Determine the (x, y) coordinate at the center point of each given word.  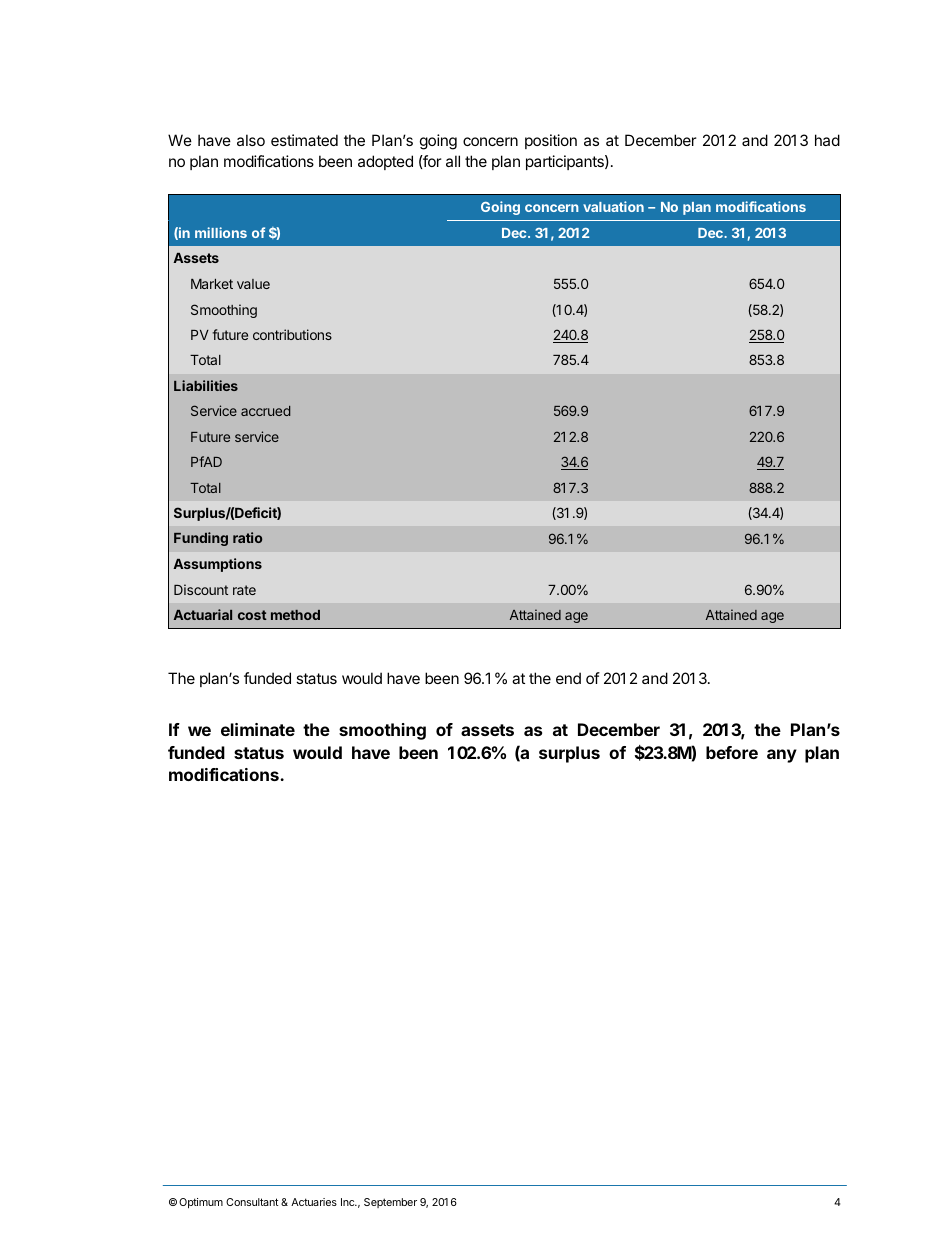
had (827, 140)
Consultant (252, 1202)
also (251, 140)
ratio (247, 537)
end (568, 678)
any (782, 756)
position (551, 141)
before (732, 752)
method (295, 615)
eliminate (258, 729)
